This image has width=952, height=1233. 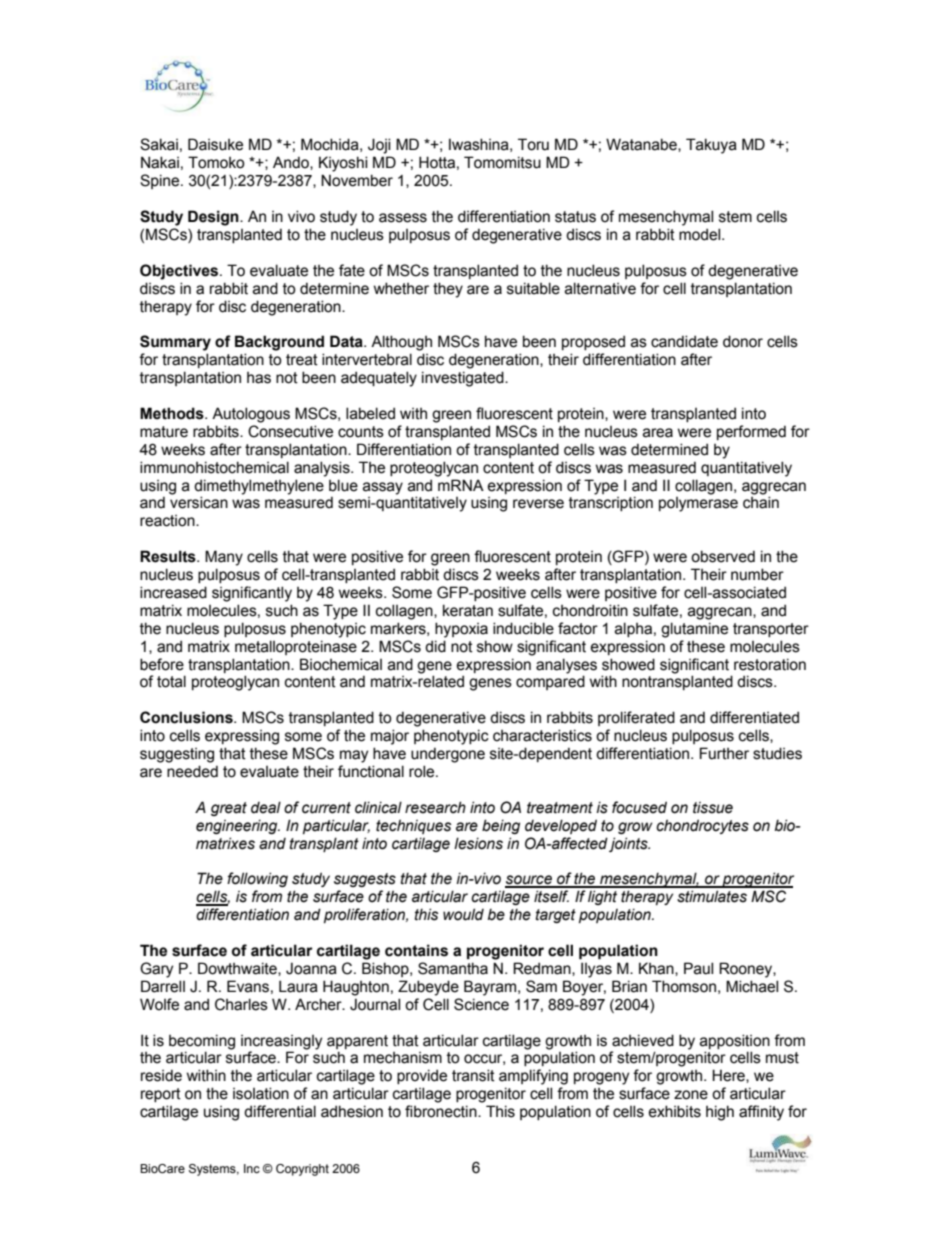 What do you see at coordinates (257, 879) in the image?
I see `following` at bounding box center [257, 879].
